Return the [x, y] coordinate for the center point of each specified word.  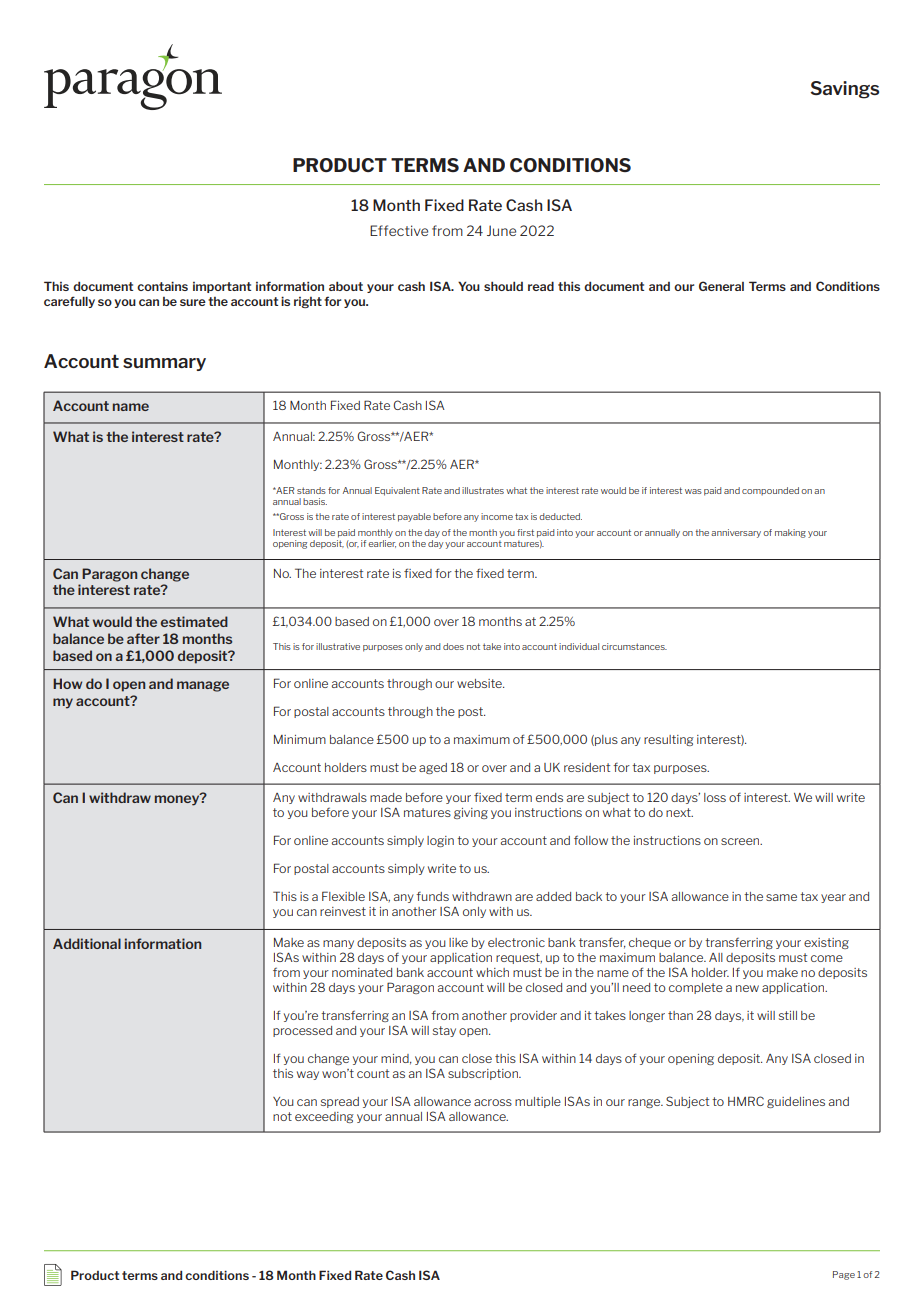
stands [311, 490]
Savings [844, 90]
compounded [770, 491]
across [493, 1102]
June [501, 230]
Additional [87, 943]
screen [741, 841]
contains [162, 286]
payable [414, 517]
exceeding [324, 1117]
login [440, 841]
